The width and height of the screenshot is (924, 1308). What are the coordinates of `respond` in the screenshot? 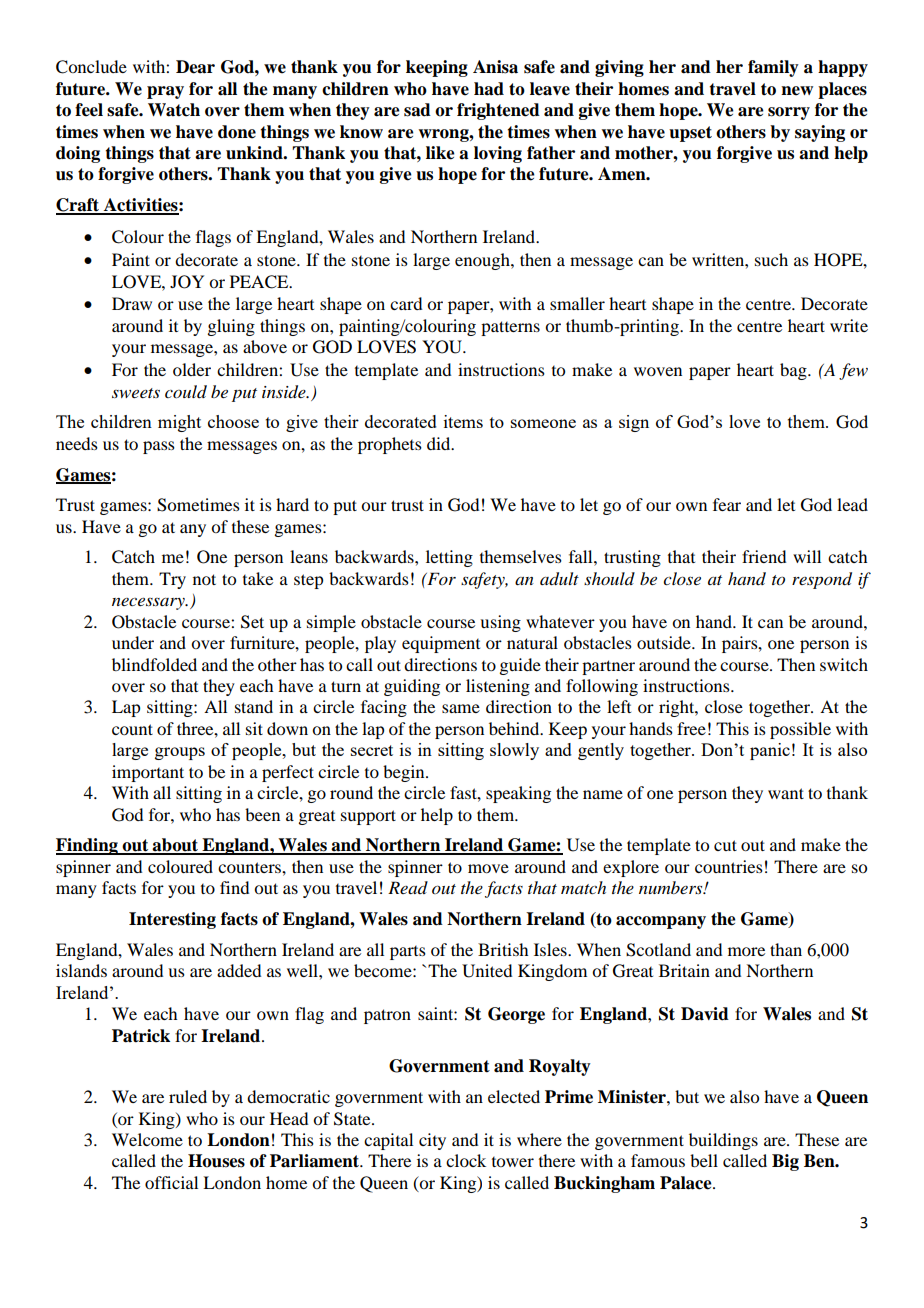 It's located at (822, 580).
